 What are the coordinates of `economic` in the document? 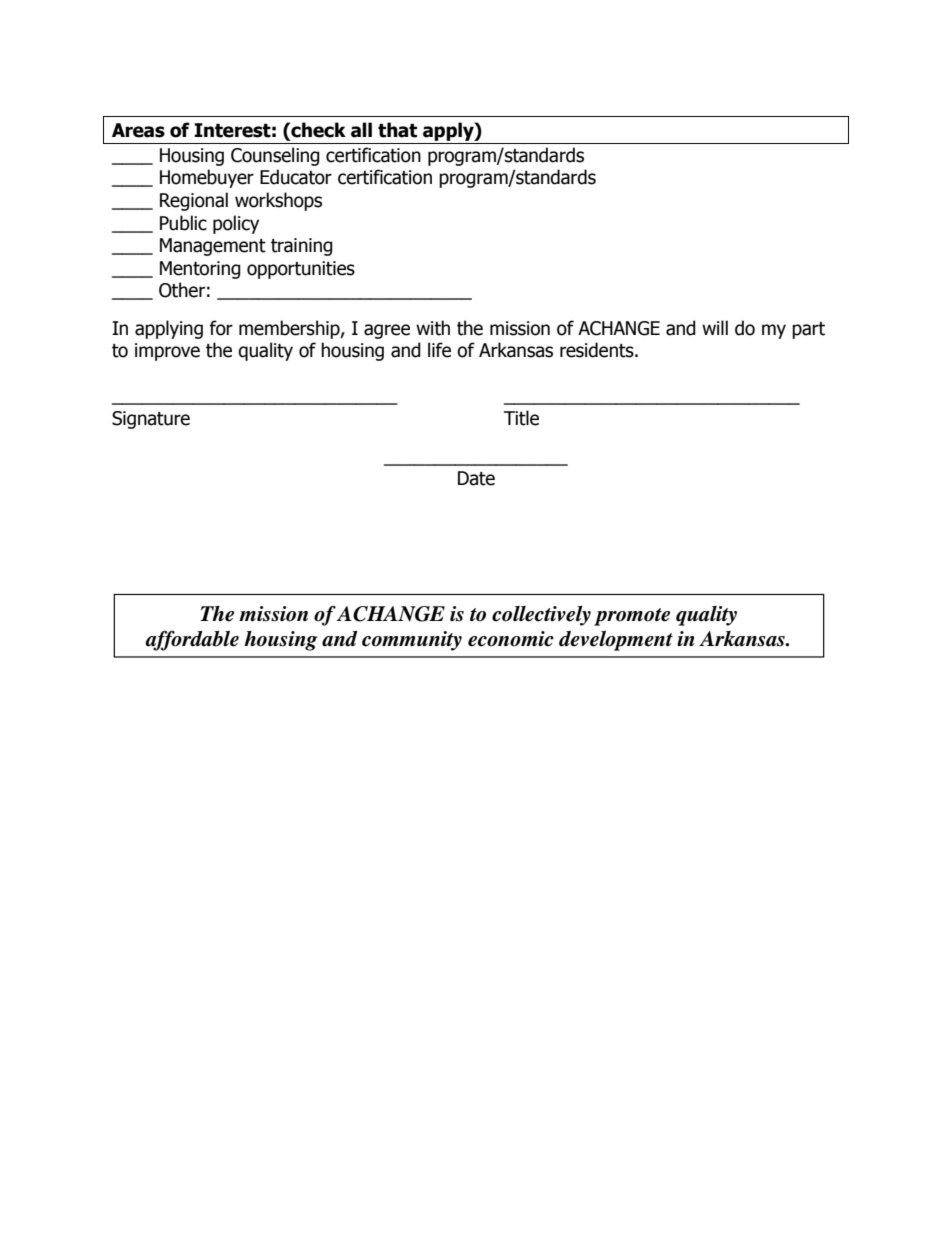 It's located at (511, 639).
